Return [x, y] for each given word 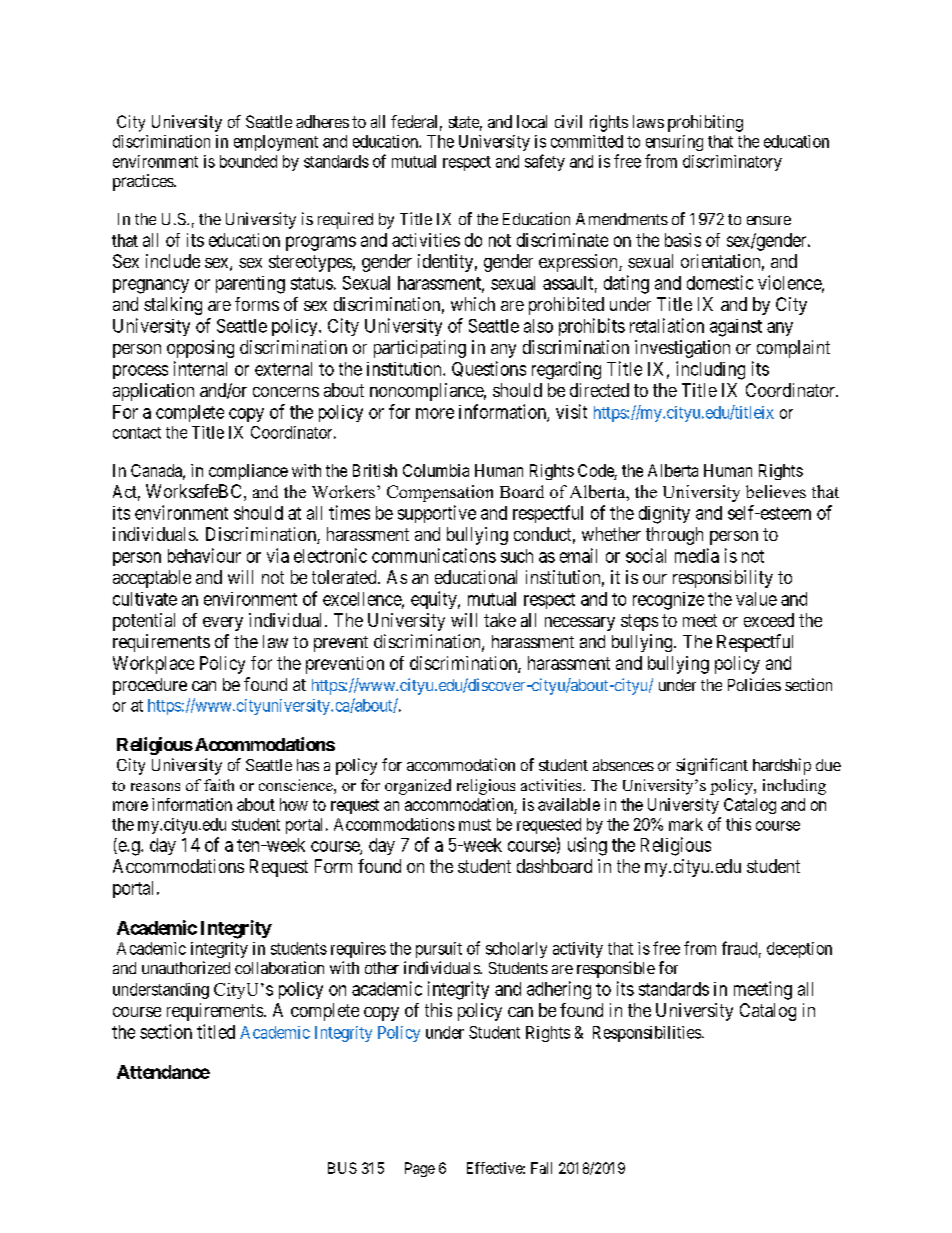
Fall [541, 1168]
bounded [248, 161]
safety [545, 162]
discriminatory [732, 163]
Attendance [163, 1072]
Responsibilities [647, 1034]
